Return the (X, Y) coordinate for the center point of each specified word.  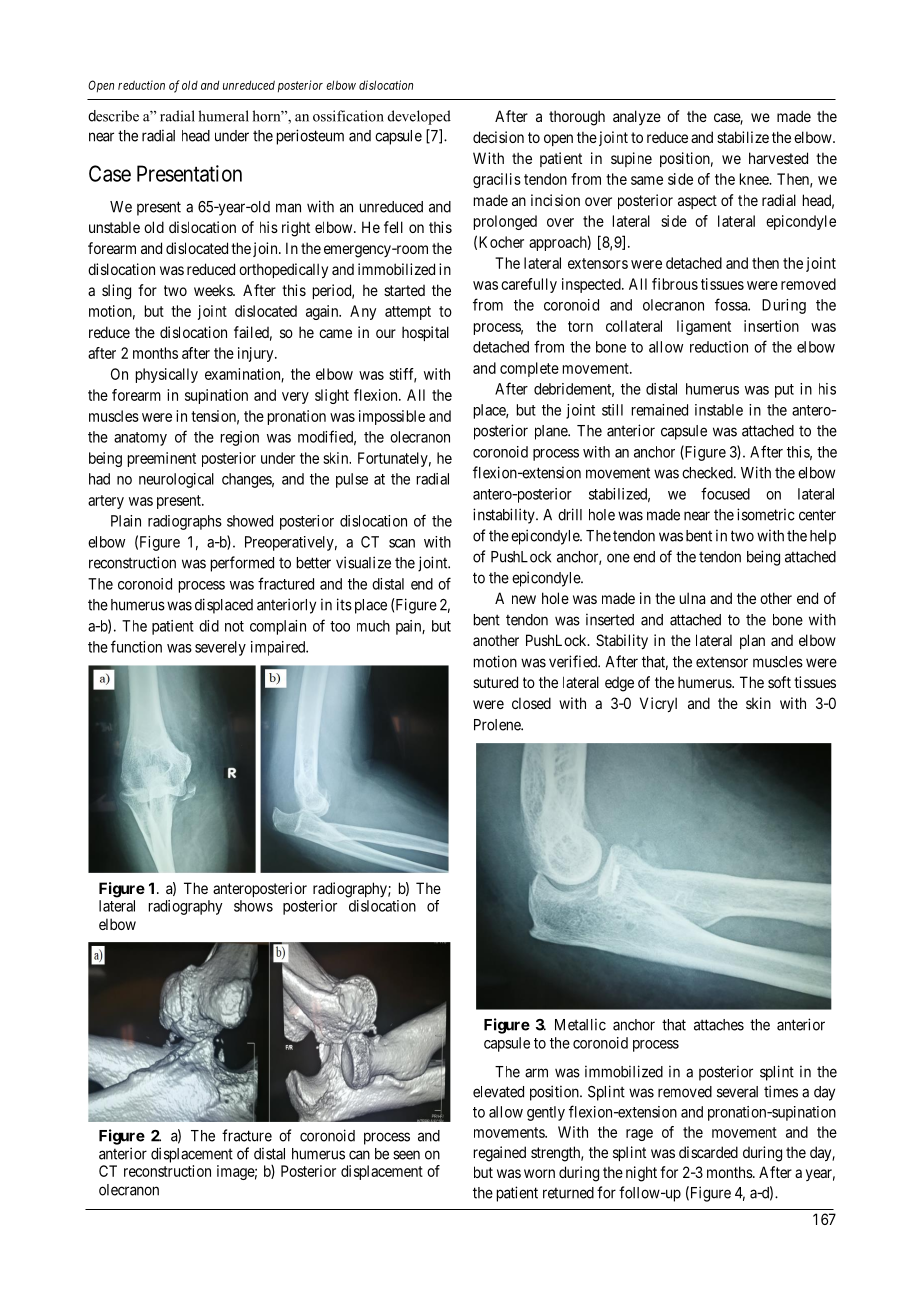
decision (498, 137)
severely (220, 648)
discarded (708, 1152)
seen (406, 1155)
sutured (495, 682)
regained (500, 1154)
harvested (778, 158)
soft (779, 682)
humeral (223, 116)
